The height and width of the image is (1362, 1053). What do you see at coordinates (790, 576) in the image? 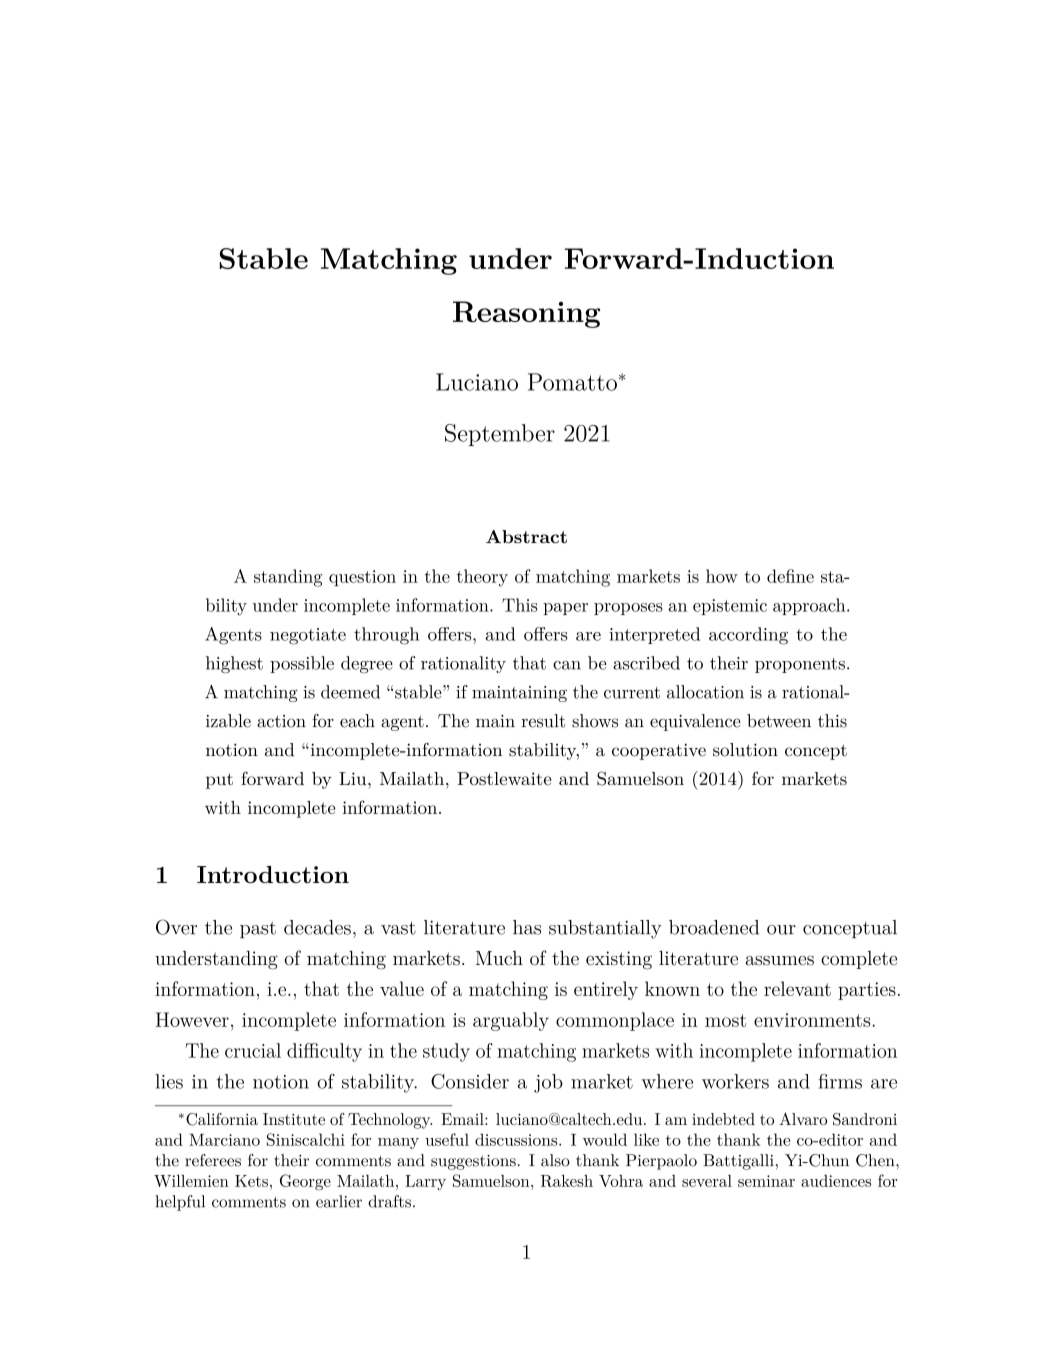
I see `define` at bounding box center [790, 576].
